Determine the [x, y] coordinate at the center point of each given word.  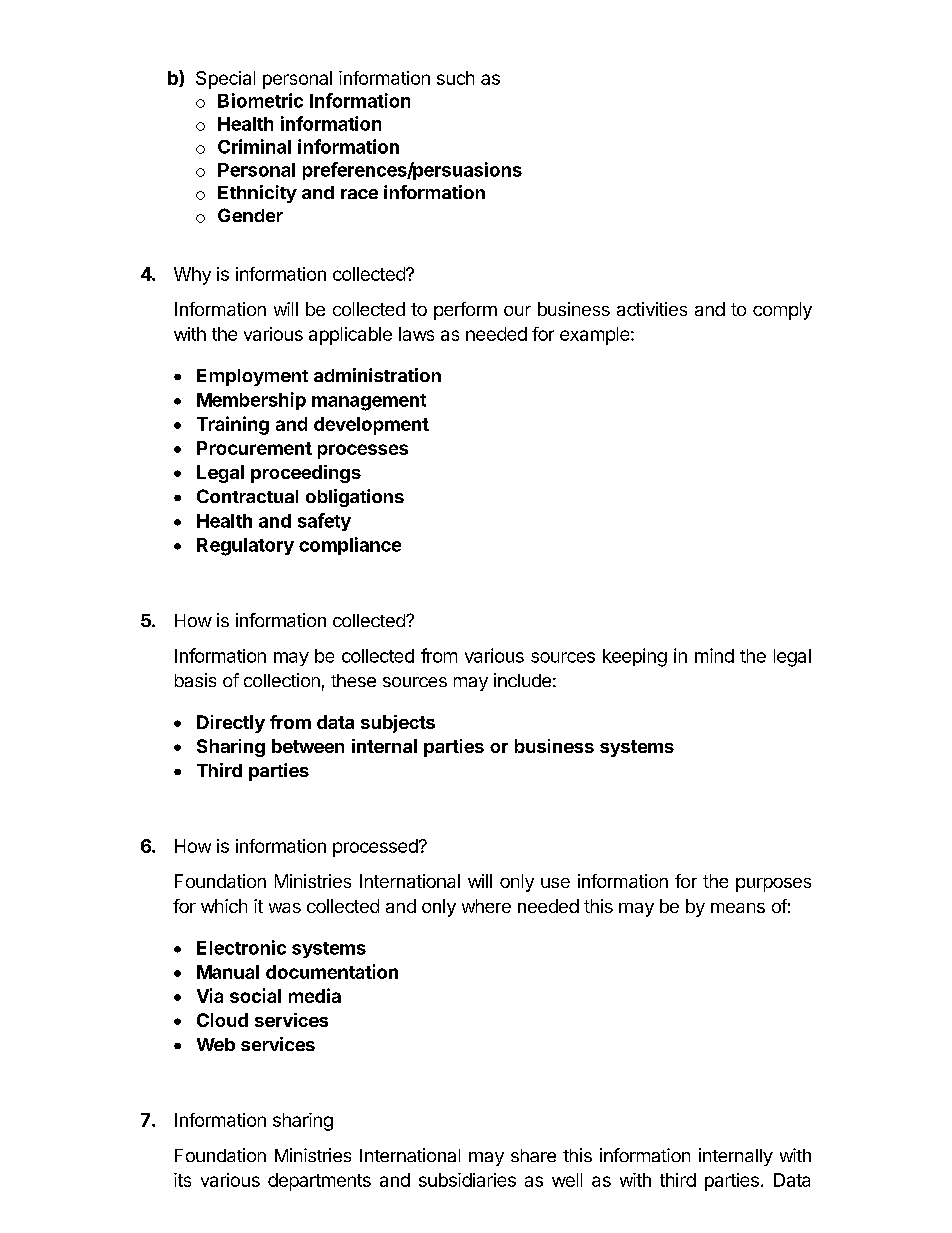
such [455, 78]
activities [652, 309]
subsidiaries [467, 1180]
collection [282, 680]
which [224, 906]
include [522, 680]
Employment [252, 377]
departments [319, 1182]
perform [465, 311]
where [486, 906]
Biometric [260, 100]
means [738, 908]
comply [782, 311]
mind [714, 655]
